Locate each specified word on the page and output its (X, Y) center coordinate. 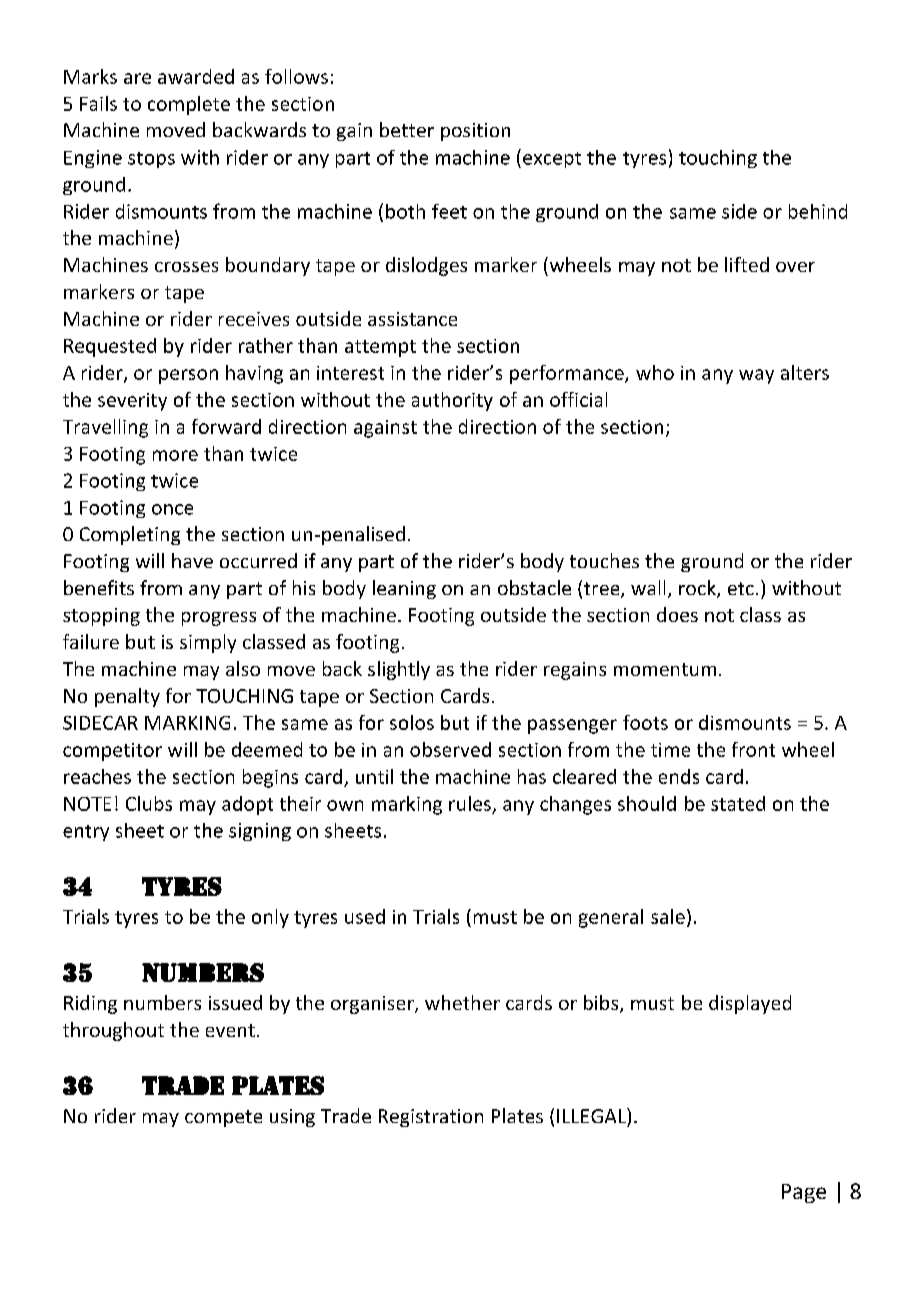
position (475, 132)
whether (462, 1002)
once (172, 509)
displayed (750, 1004)
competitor (112, 752)
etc (741, 588)
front (753, 749)
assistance (412, 319)
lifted (747, 264)
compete (223, 1118)
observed (450, 749)
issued (235, 1002)
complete (189, 105)
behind (818, 211)
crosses (186, 267)
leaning (404, 589)
